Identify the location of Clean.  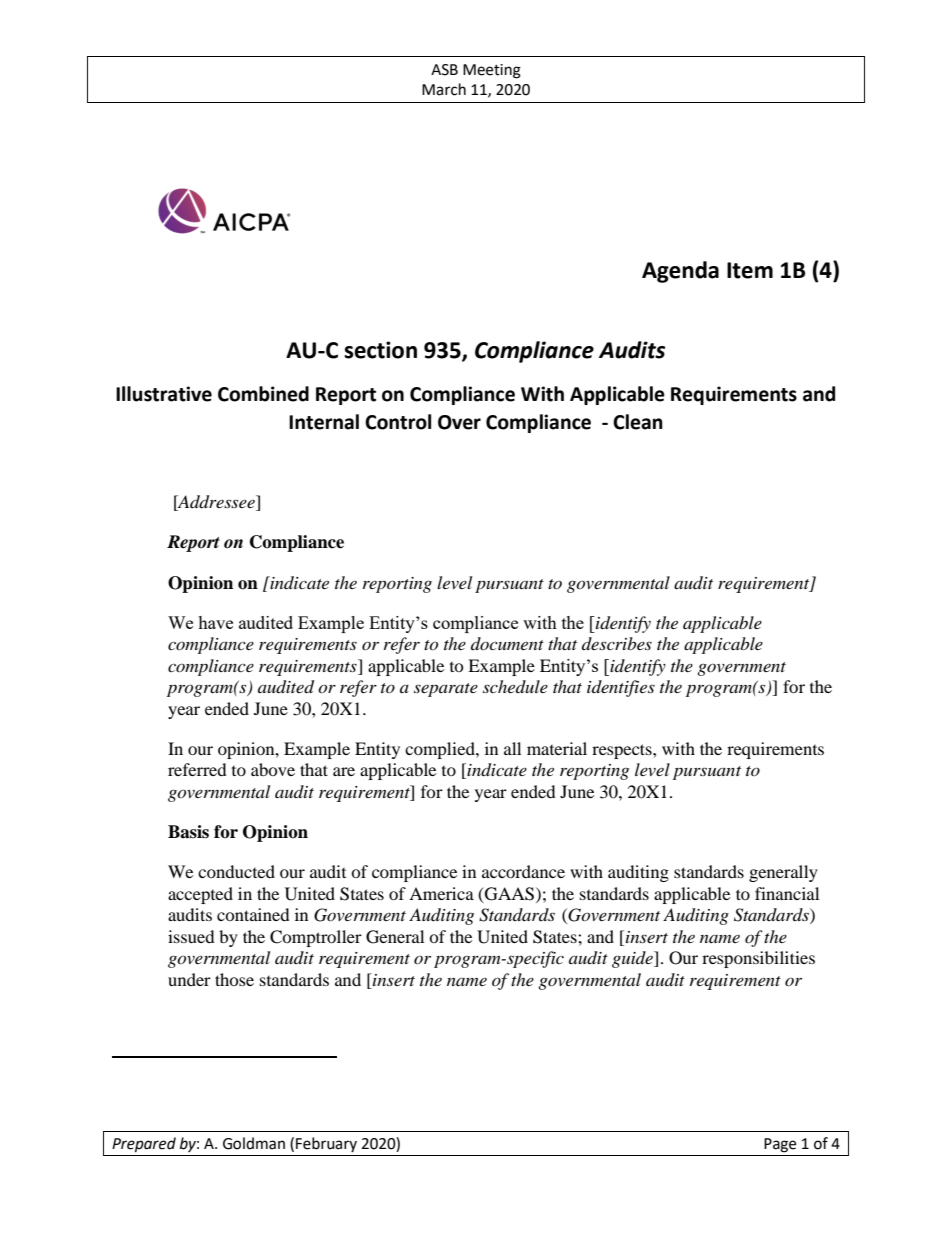
(638, 422).
